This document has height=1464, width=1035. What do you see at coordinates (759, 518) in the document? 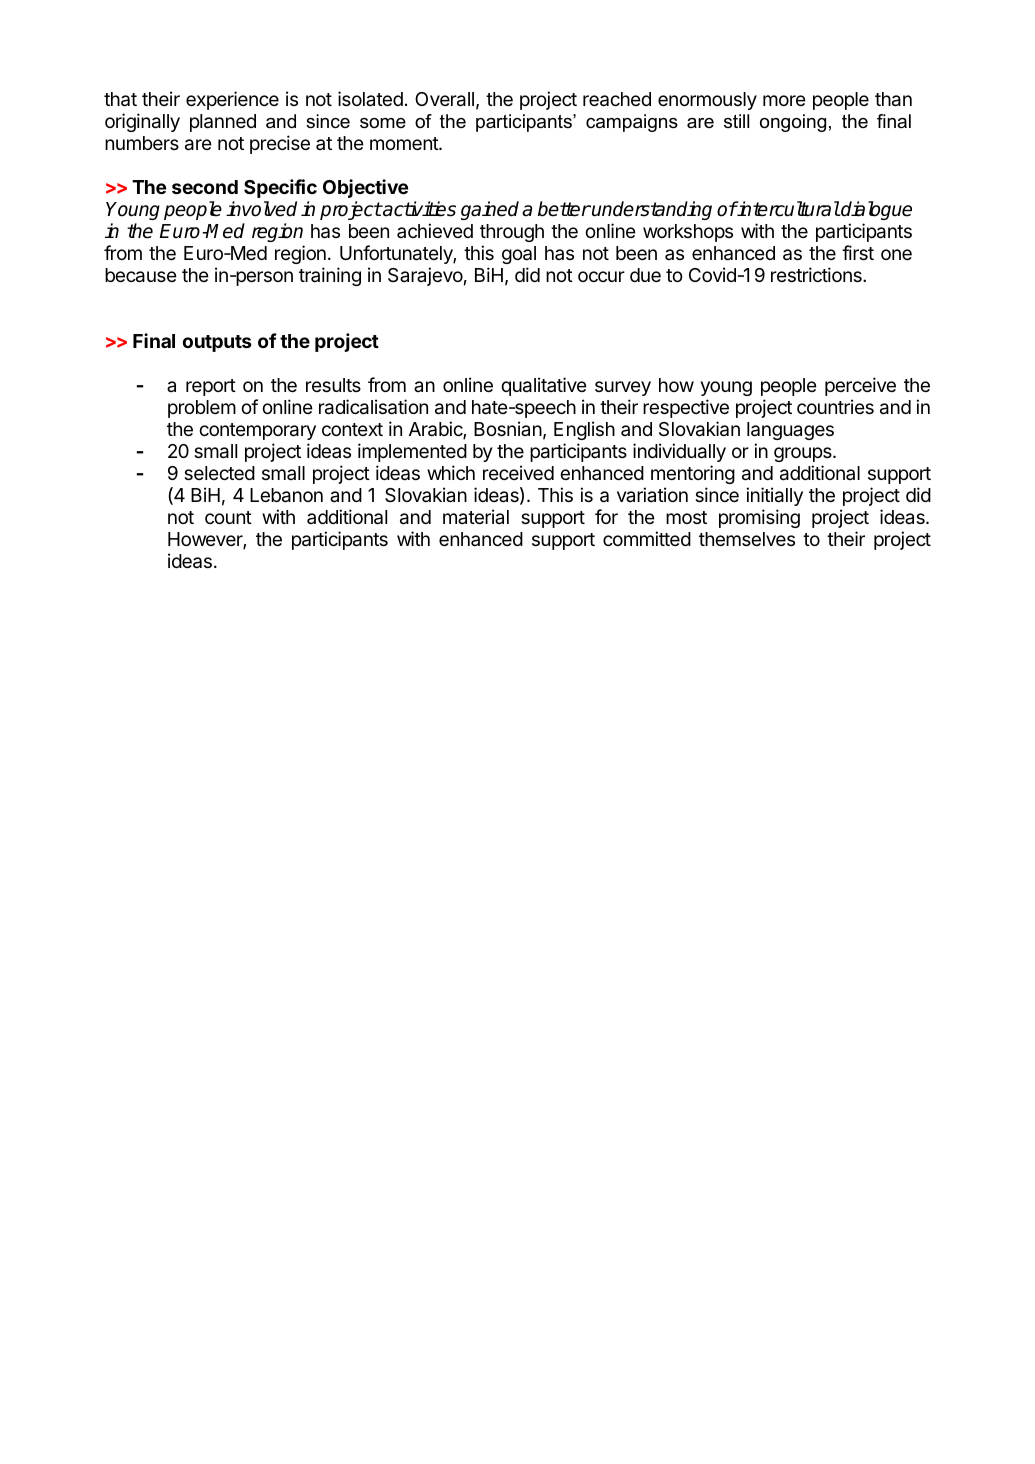
I see `promising` at bounding box center [759, 518].
